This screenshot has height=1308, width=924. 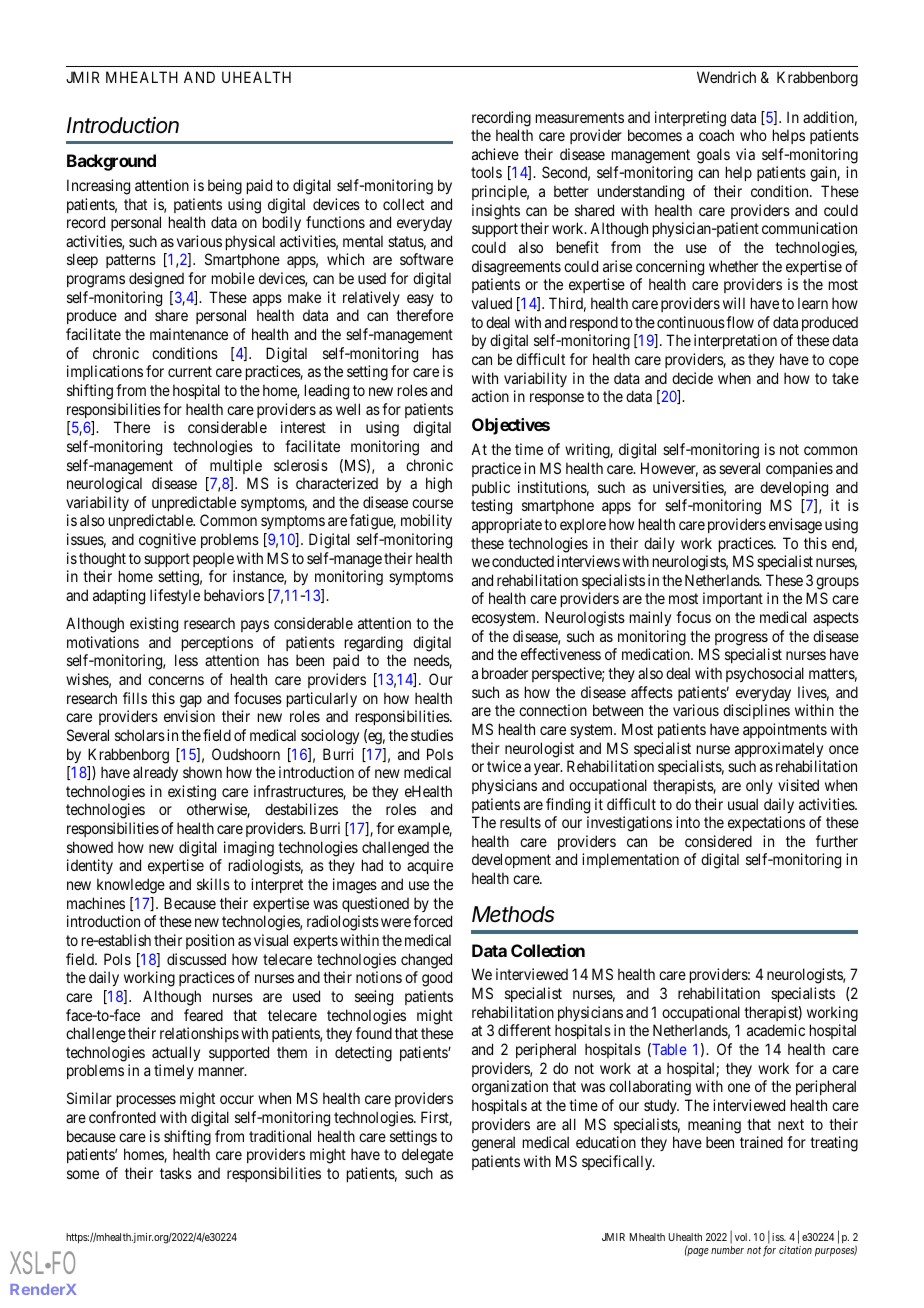 What do you see at coordinates (213, 884) in the screenshot?
I see `skills` at bounding box center [213, 884].
